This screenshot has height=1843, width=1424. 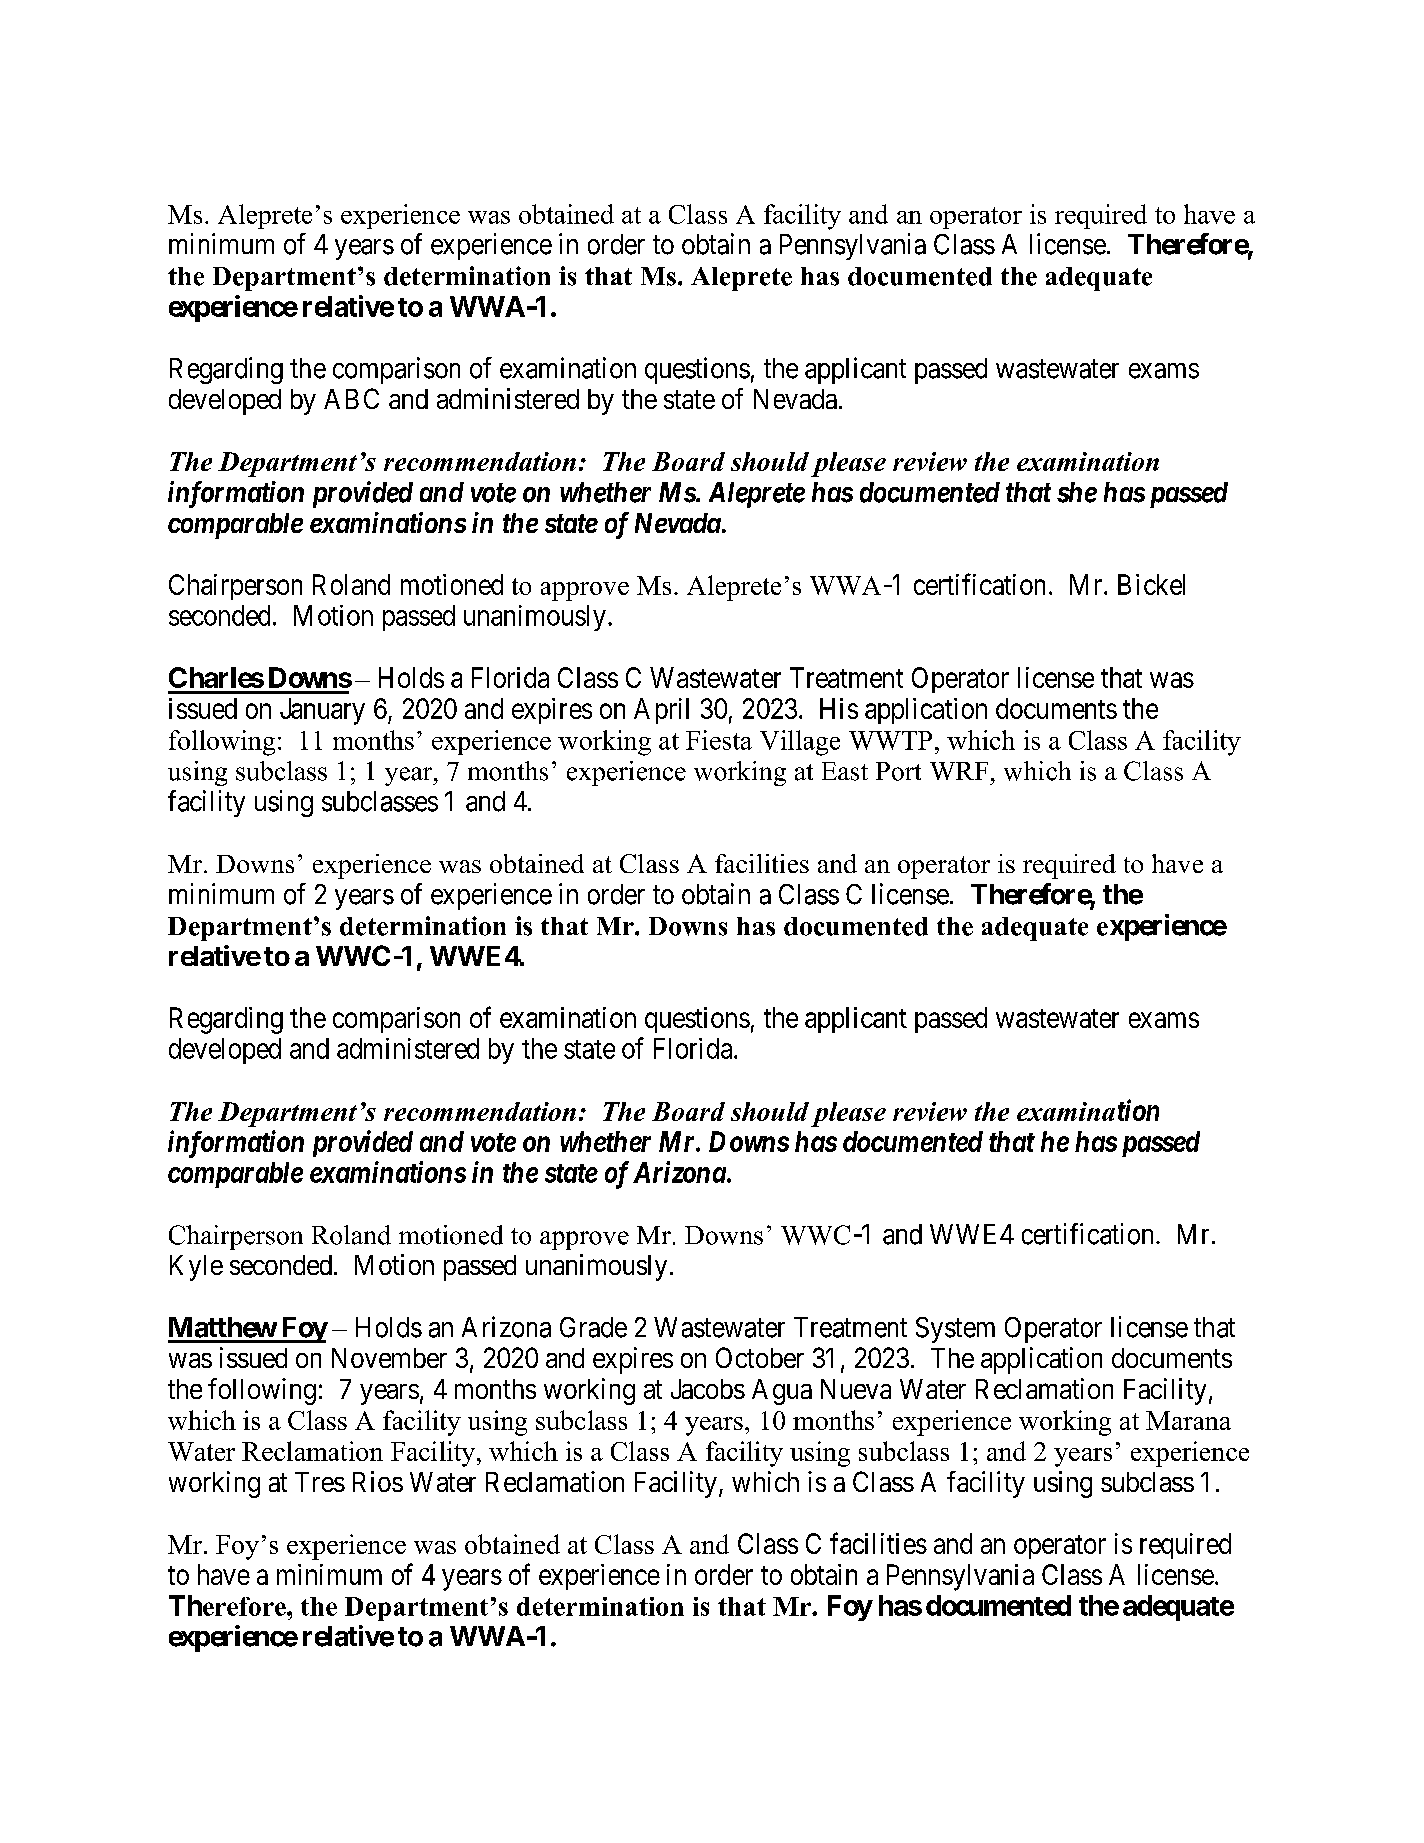 What do you see at coordinates (320, 1482) in the screenshot?
I see `Tres` at bounding box center [320, 1482].
